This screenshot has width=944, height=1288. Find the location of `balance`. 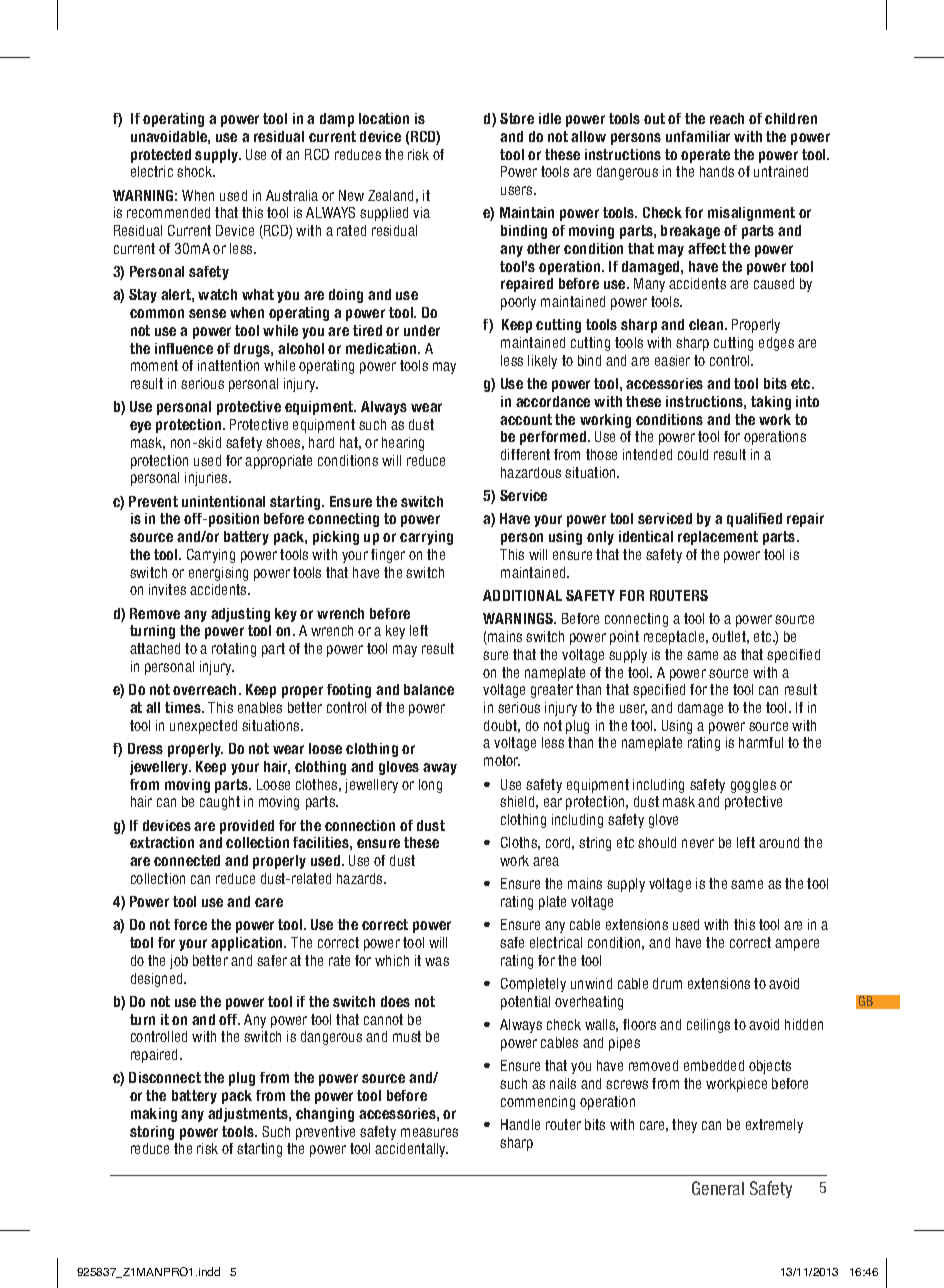

balance is located at coordinates (429, 689).
